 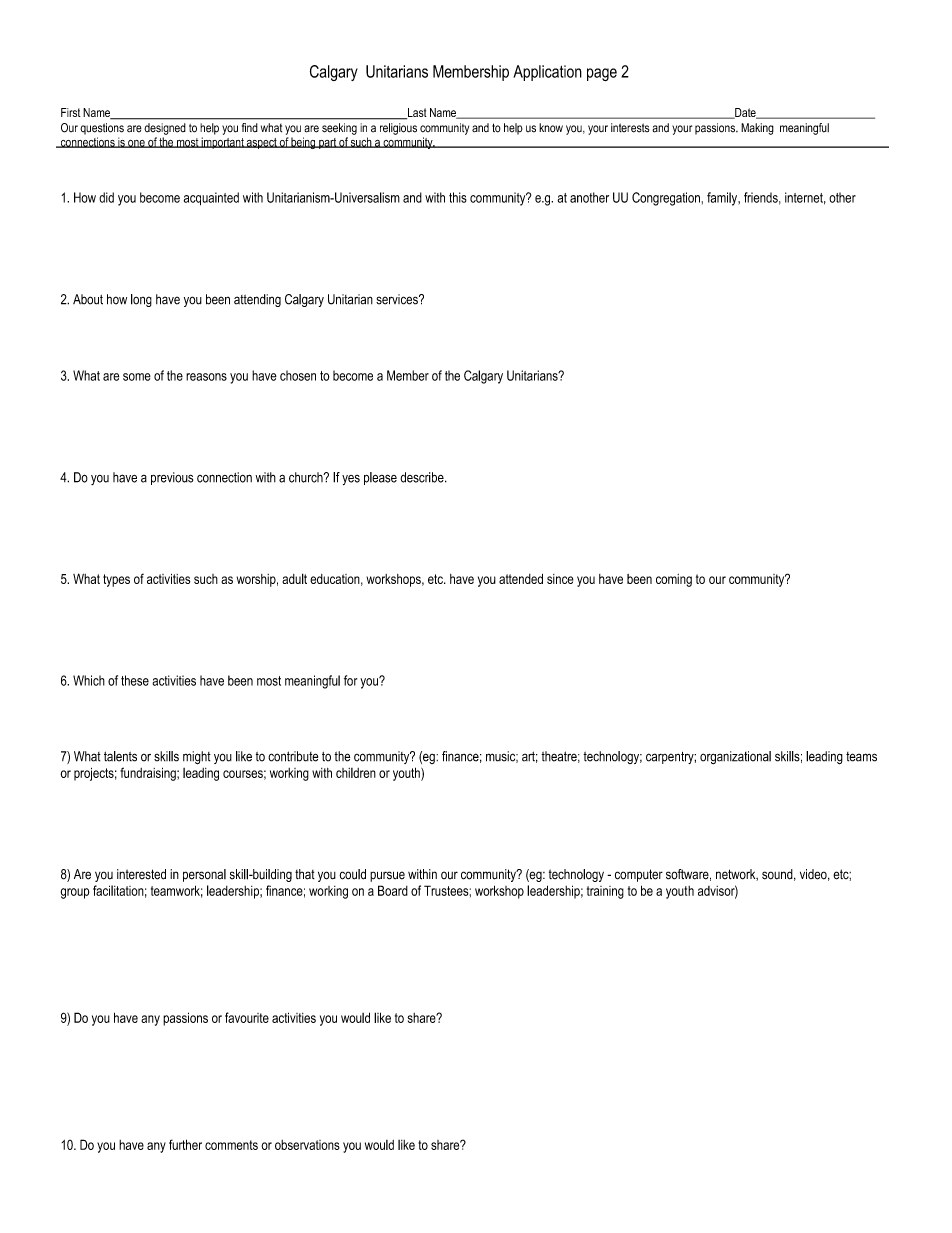 I want to click on types, so click(x=116, y=580).
